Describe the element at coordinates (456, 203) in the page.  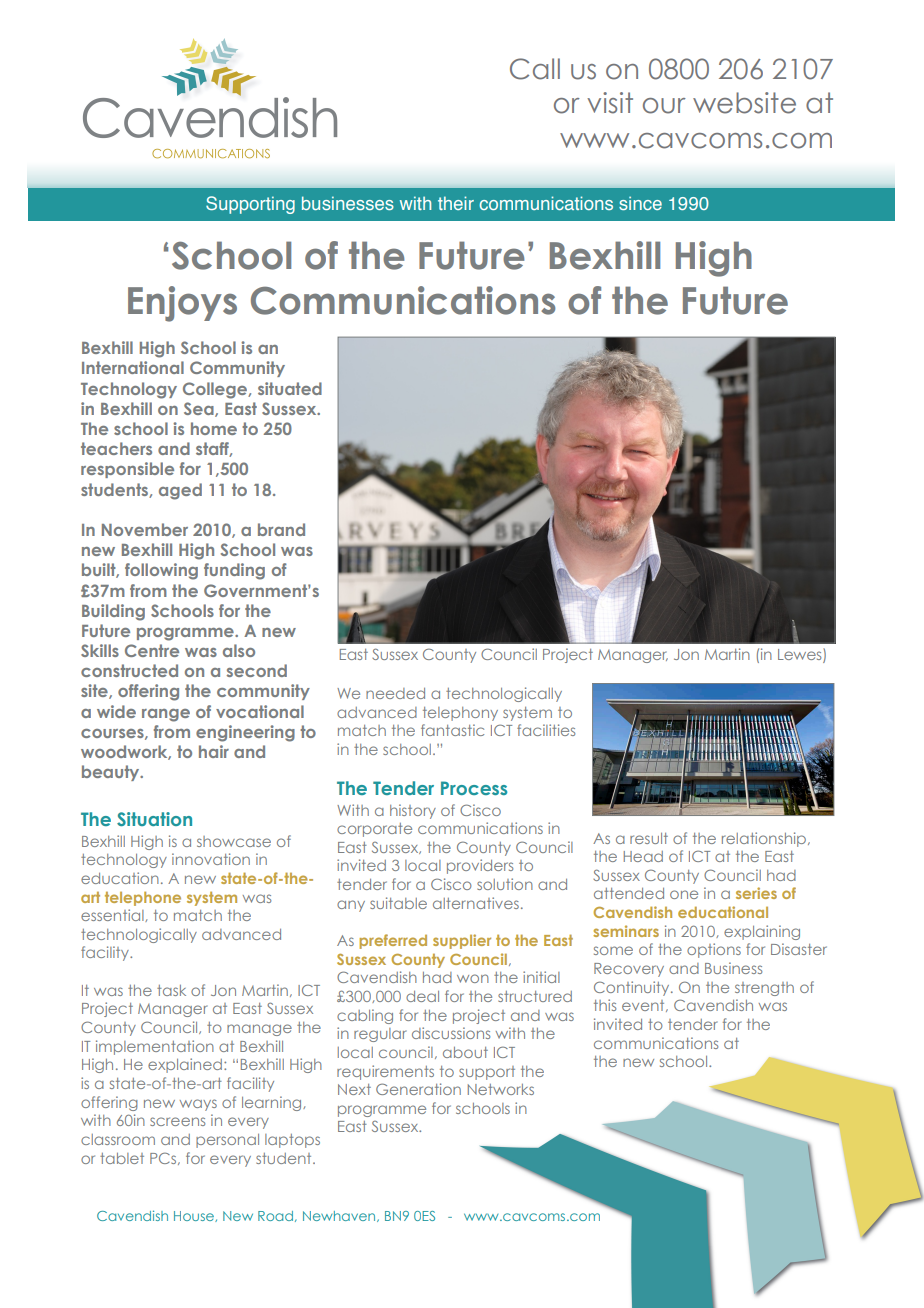
I see `their` at that location.
